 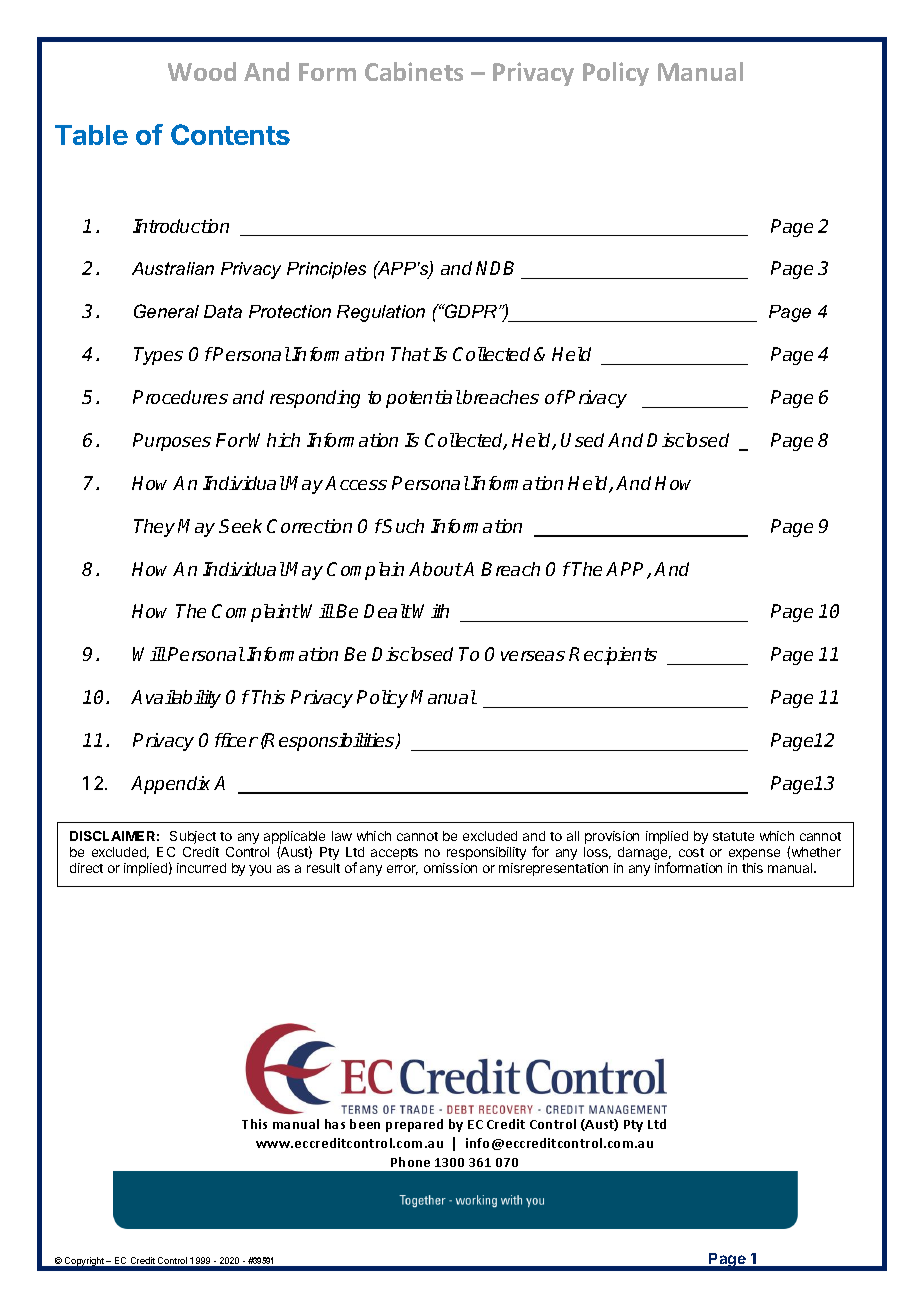 I want to click on prepared, so click(x=414, y=1125).
